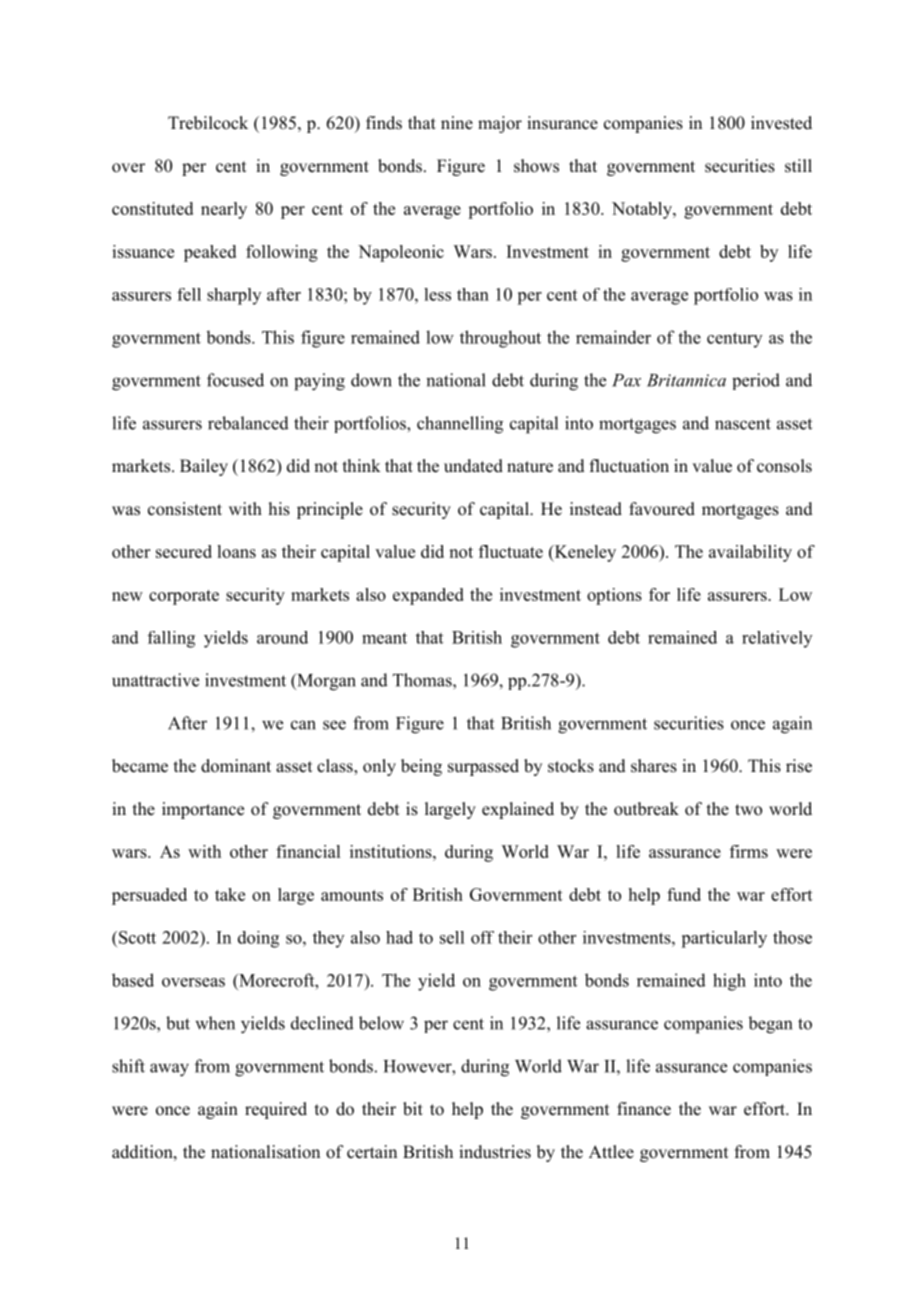 The image size is (924, 1308). Describe the element at coordinates (235, 380) in the document. I see `focused` at that location.
